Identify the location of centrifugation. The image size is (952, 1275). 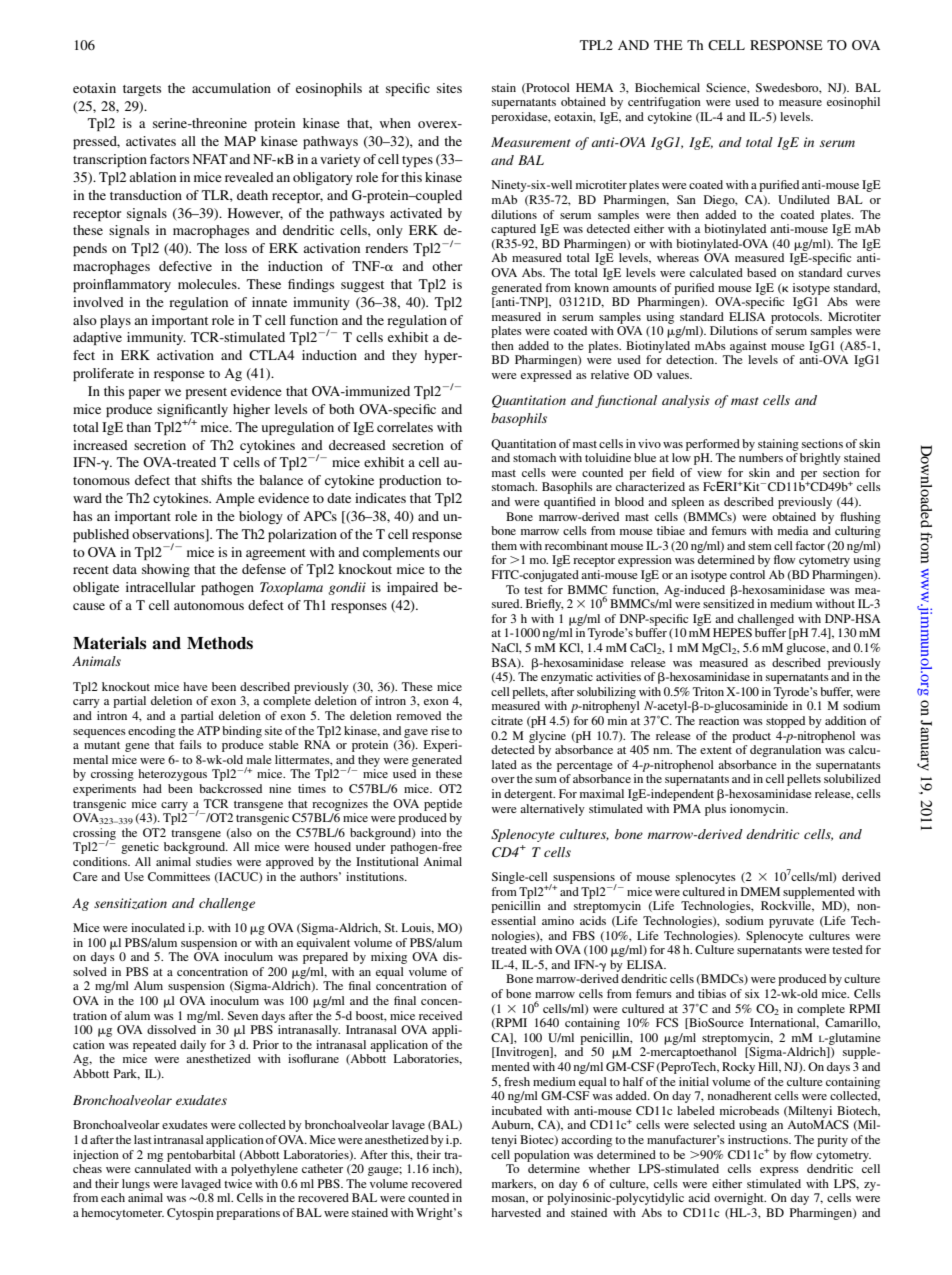
(664, 103).
